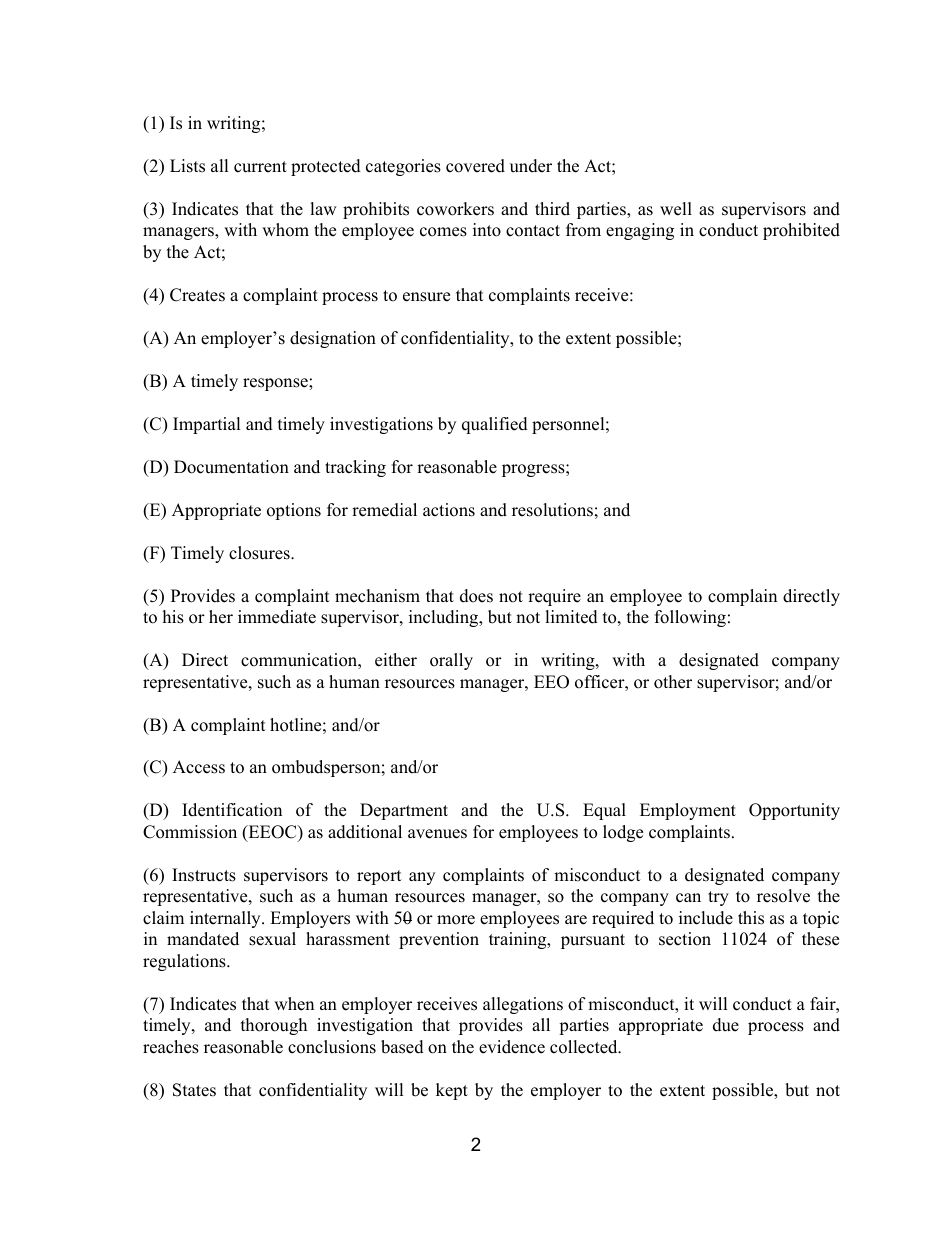 The image size is (952, 1233). I want to click on current, so click(260, 167).
